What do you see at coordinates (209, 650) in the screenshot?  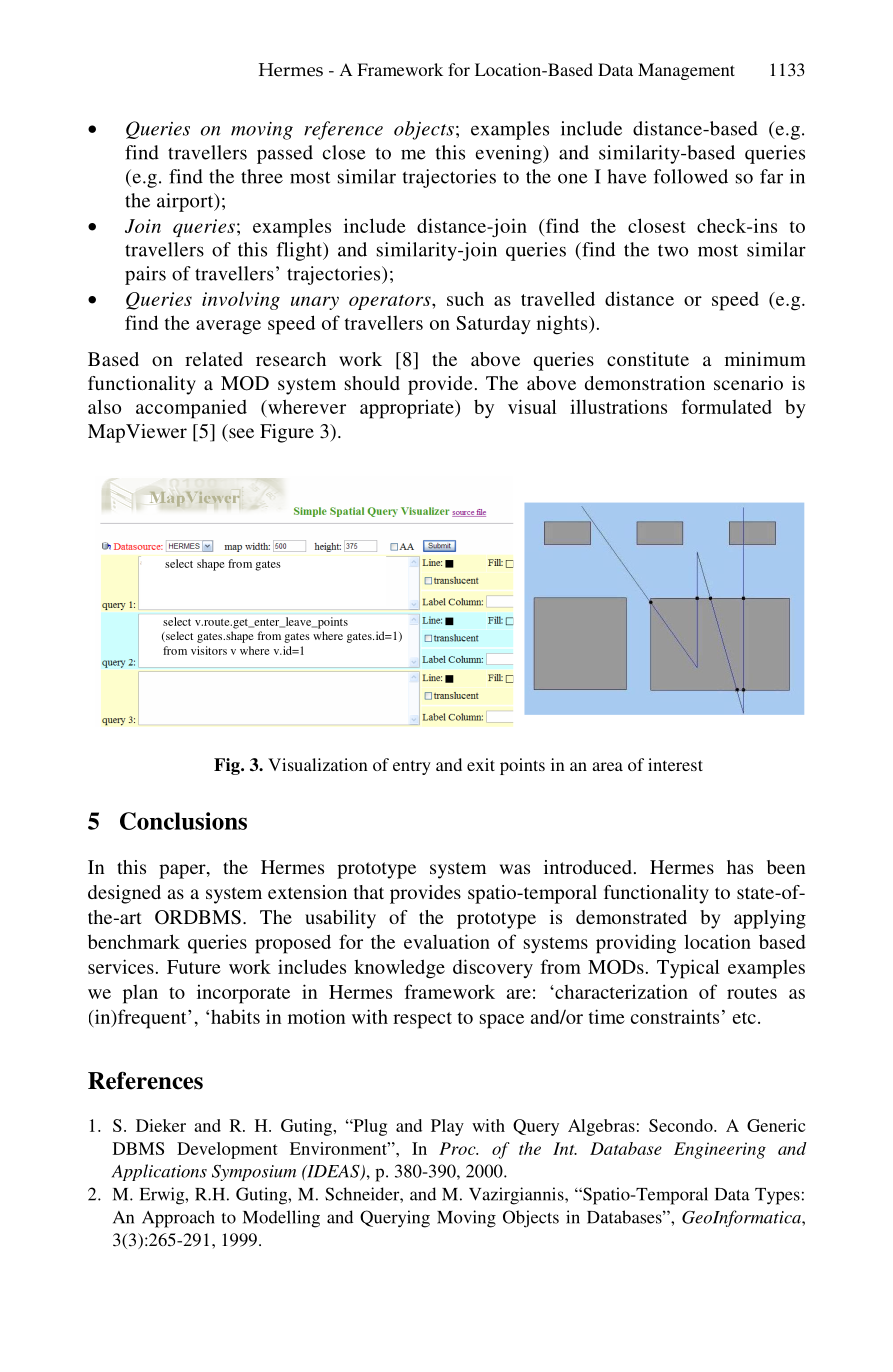 I see `visitors` at bounding box center [209, 650].
